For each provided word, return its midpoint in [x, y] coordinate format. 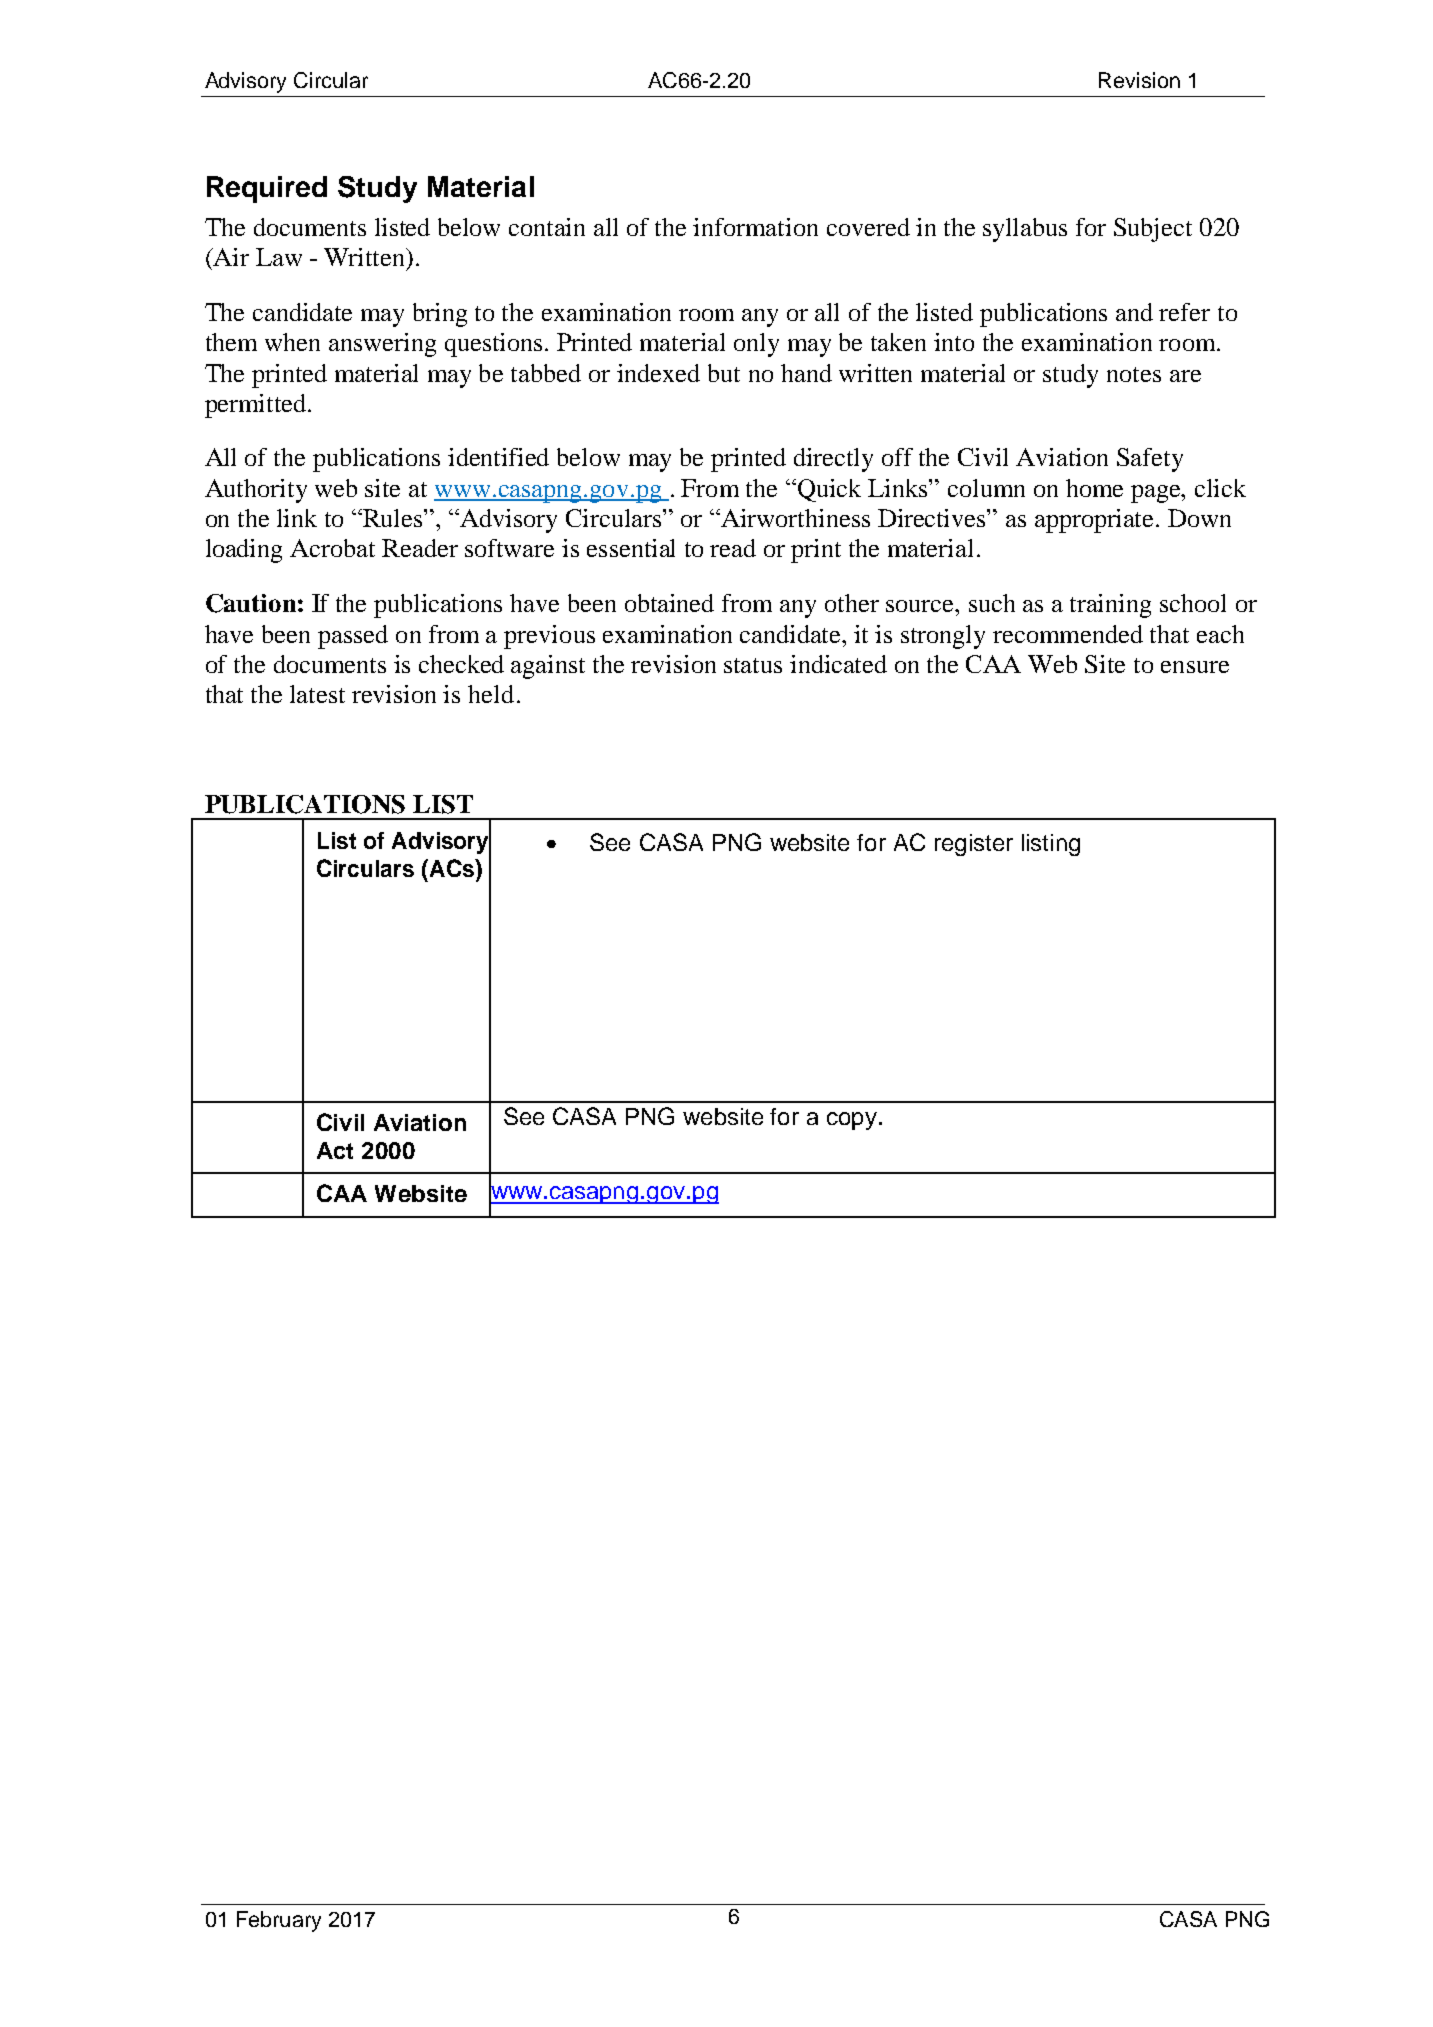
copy [853, 1121]
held [491, 694]
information [755, 227]
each [1220, 634]
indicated [838, 664]
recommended [1068, 634]
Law [279, 257]
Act [335, 1150]
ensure [1195, 667]
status [753, 665]
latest [317, 694]
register [974, 845]
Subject [1153, 230]
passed [353, 637]
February [279, 1921]
